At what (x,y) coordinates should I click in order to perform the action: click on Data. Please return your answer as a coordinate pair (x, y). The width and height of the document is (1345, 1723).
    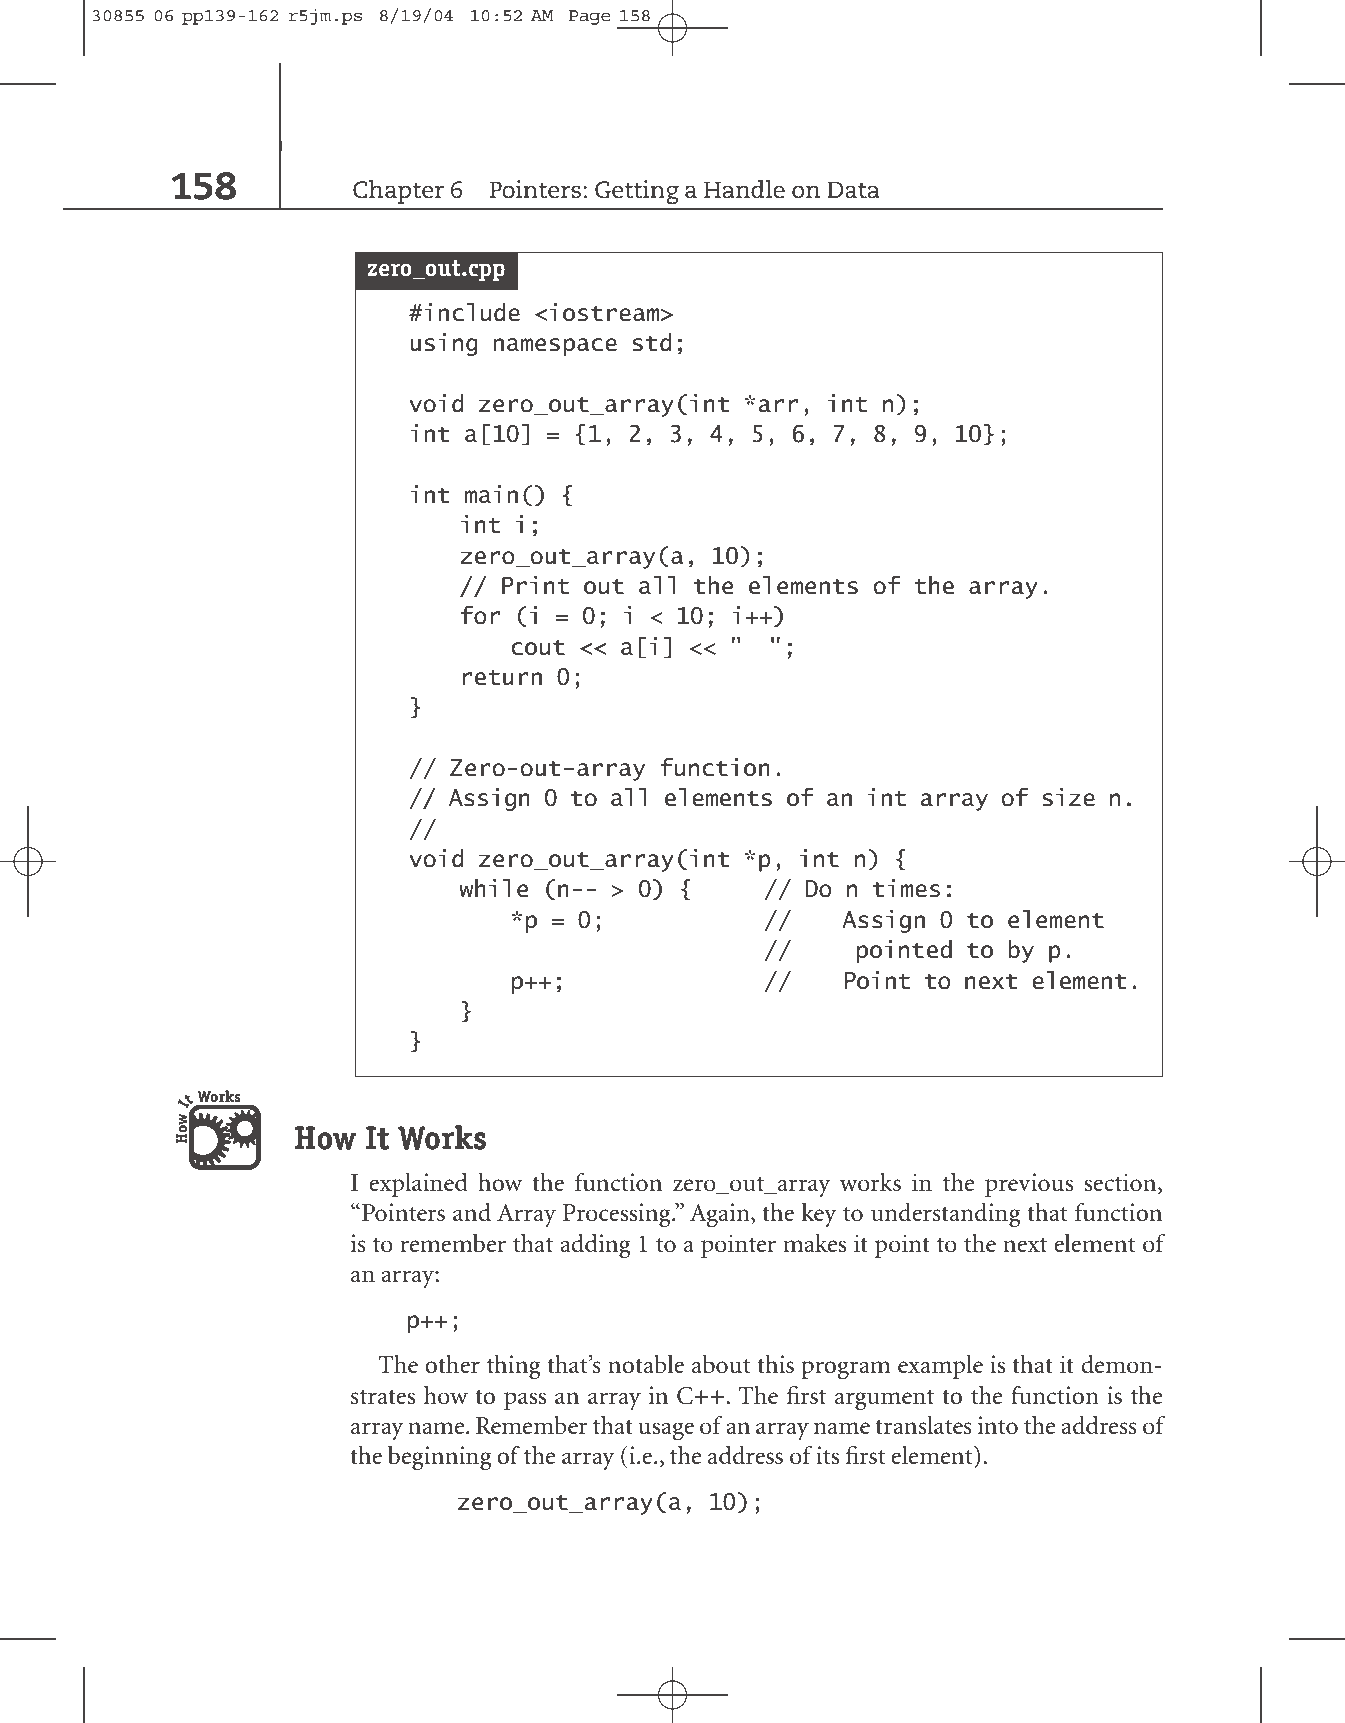
    Looking at the image, I should click on (853, 190).
